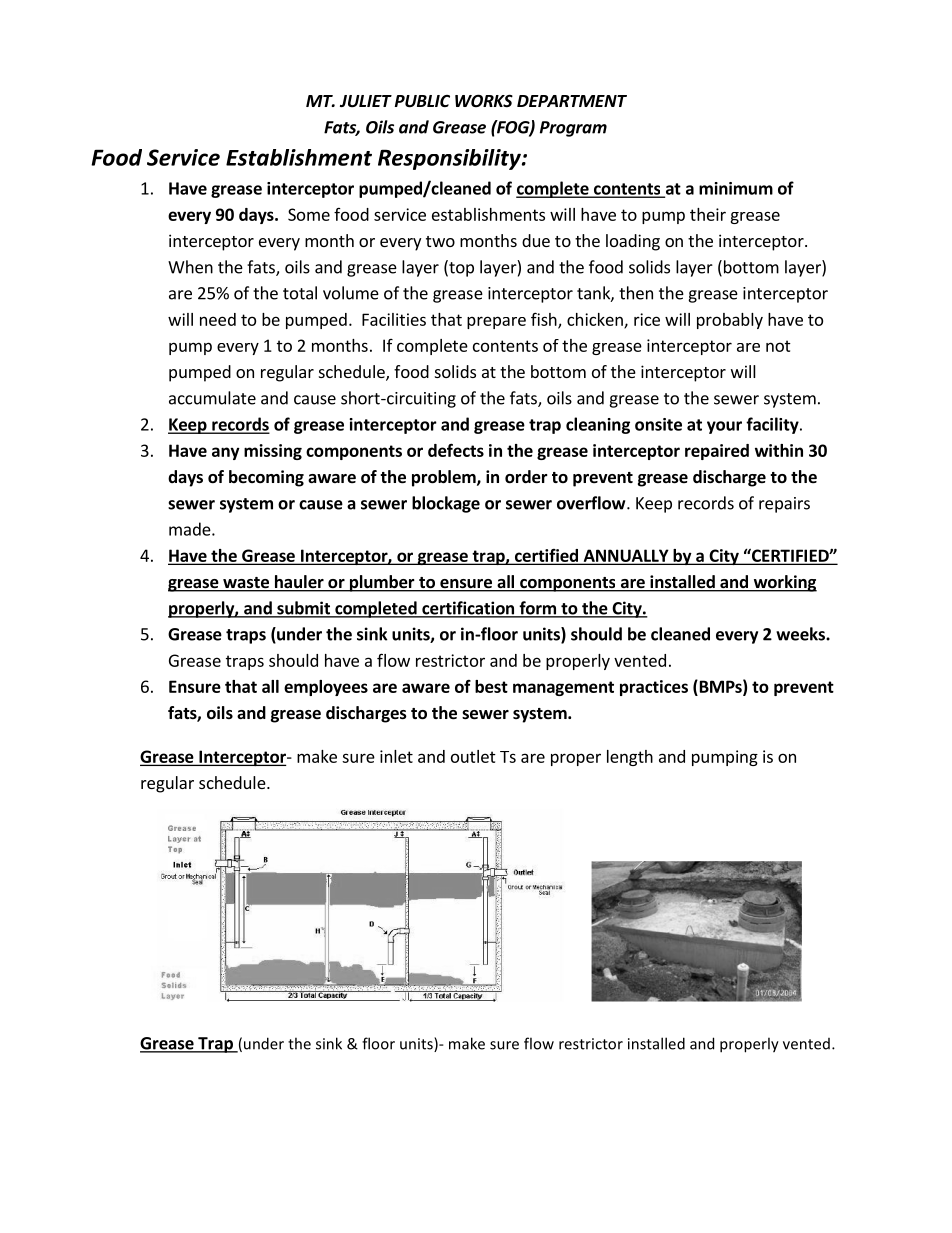  Describe the element at coordinates (326, 688) in the screenshot. I see `employees` at that location.
